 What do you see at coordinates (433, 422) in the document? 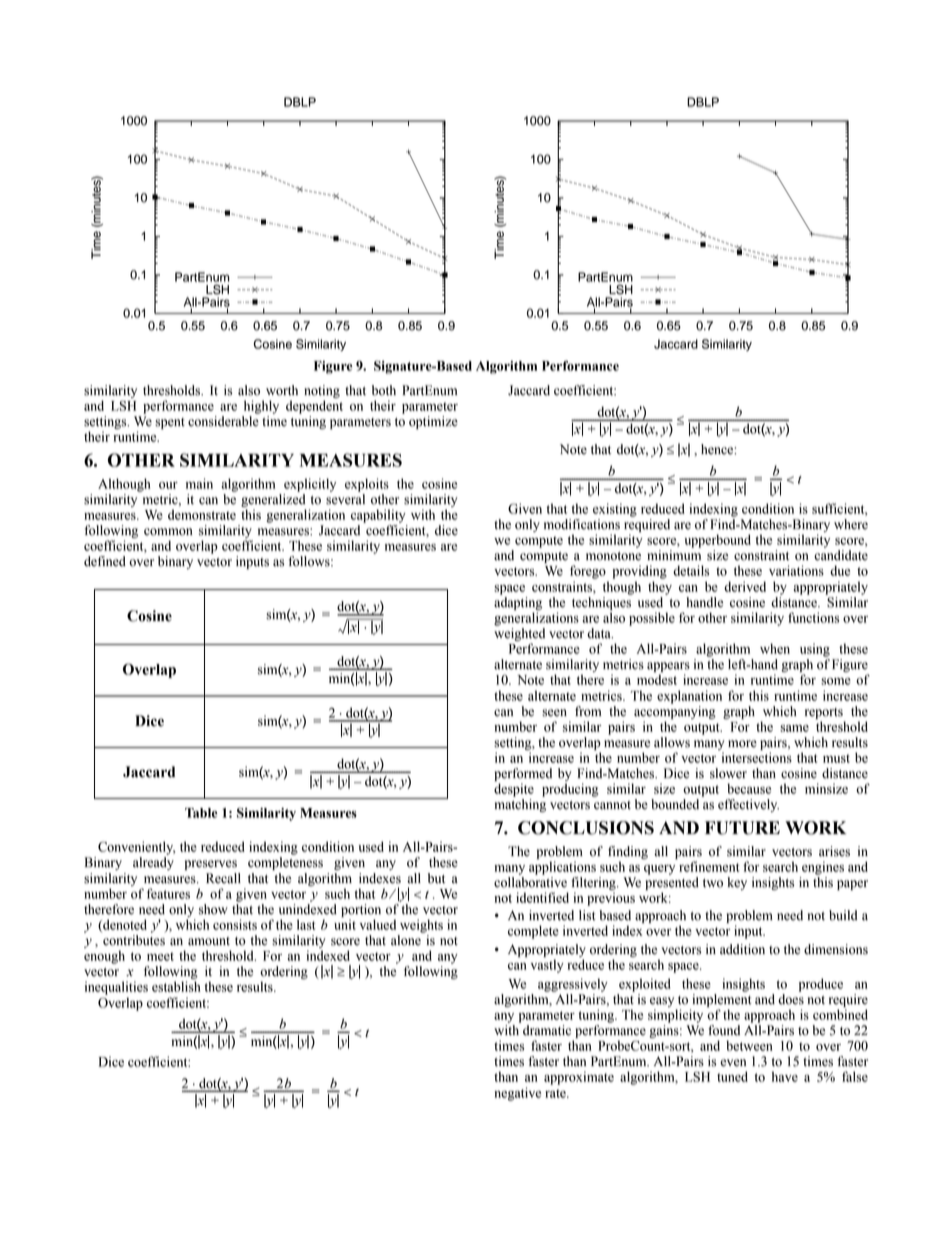
I see `optimize` at bounding box center [433, 422].
